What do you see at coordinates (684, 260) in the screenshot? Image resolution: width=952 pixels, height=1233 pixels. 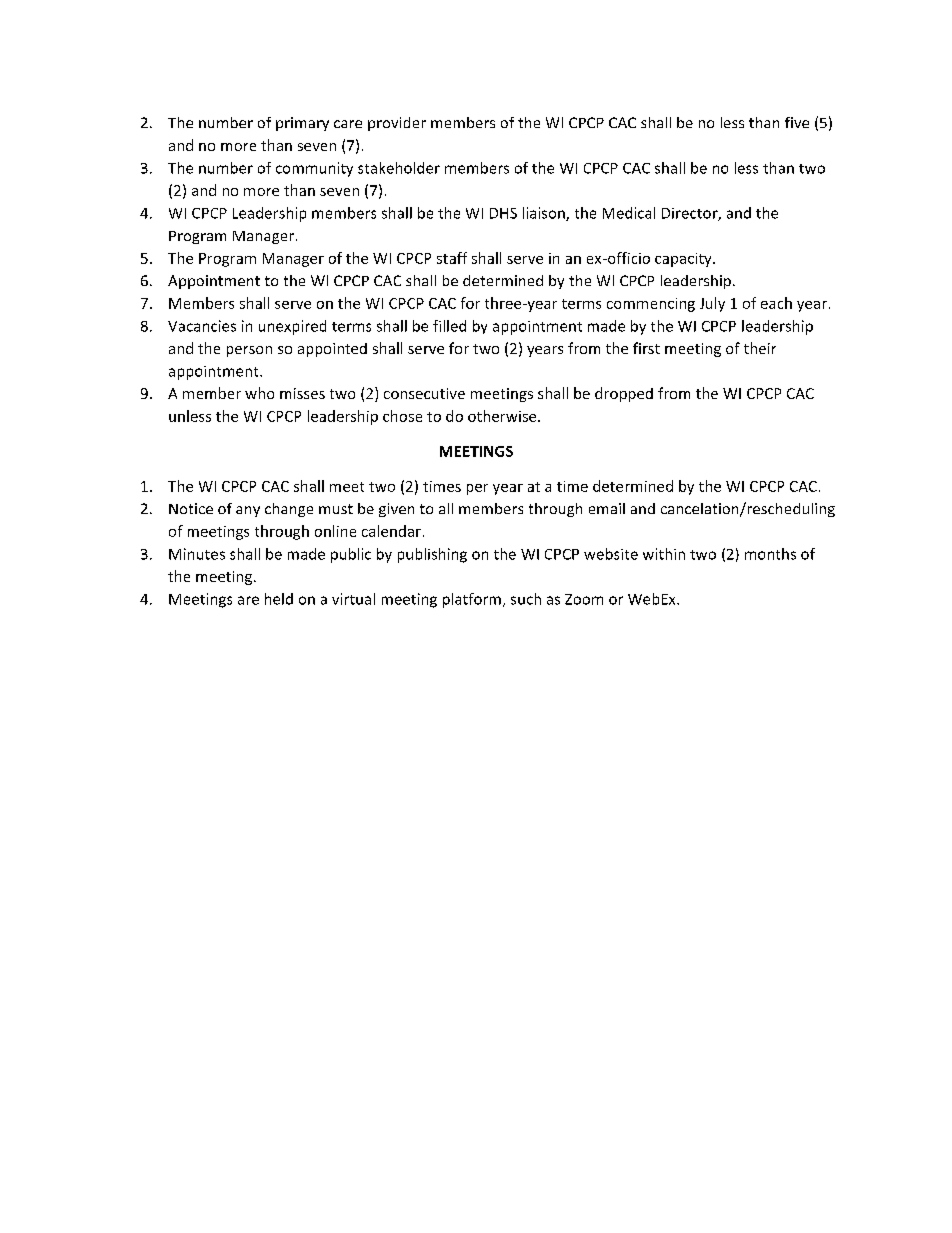 I see `capacity` at bounding box center [684, 260].
